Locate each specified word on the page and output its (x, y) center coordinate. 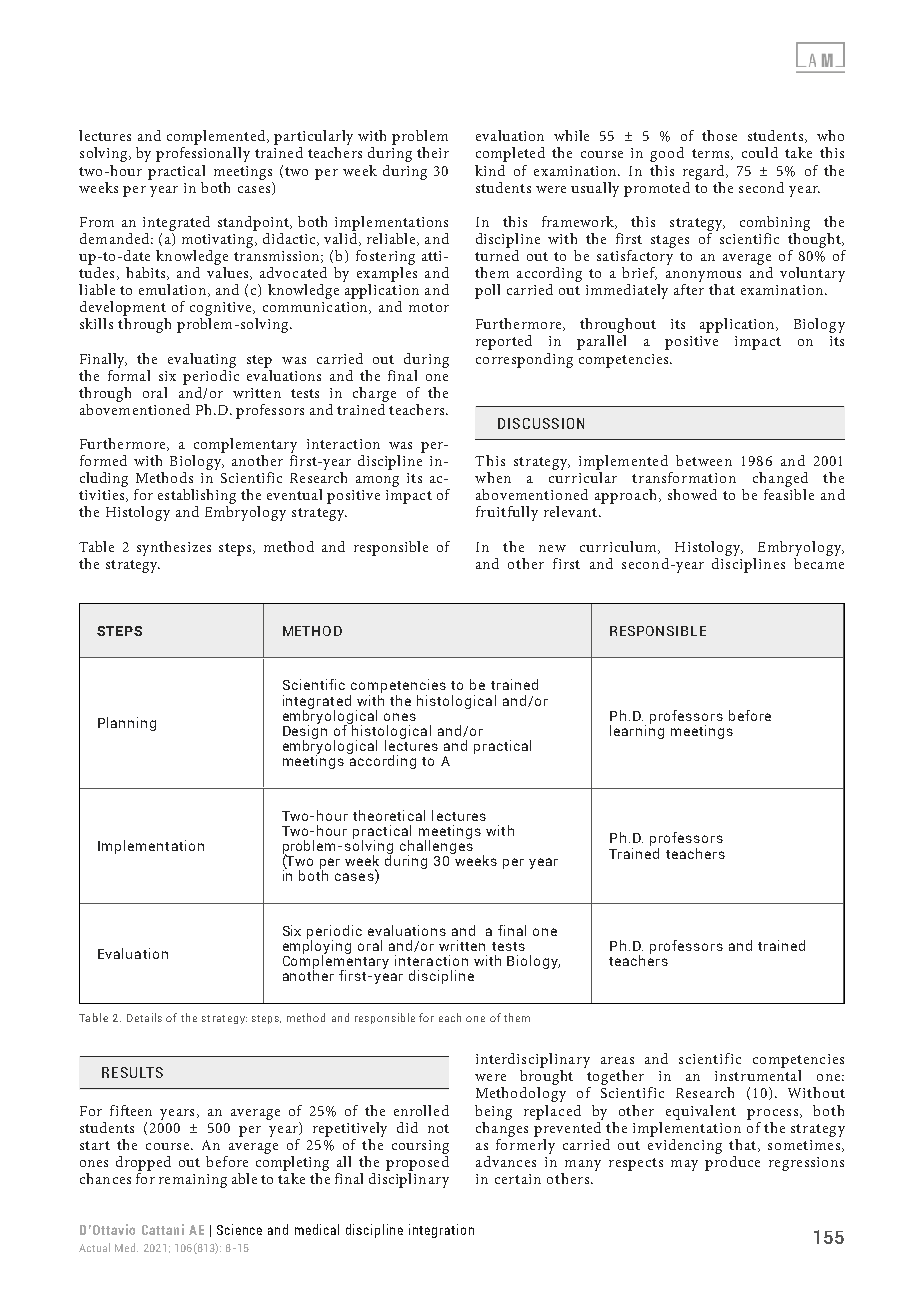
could (760, 152)
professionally (203, 154)
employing (317, 947)
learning (637, 731)
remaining (193, 1181)
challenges (436, 847)
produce (732, 1162)
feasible (789, 494)
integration (441, 1231)
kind (490, 170)
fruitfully (507, 513)
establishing (197, 498)
